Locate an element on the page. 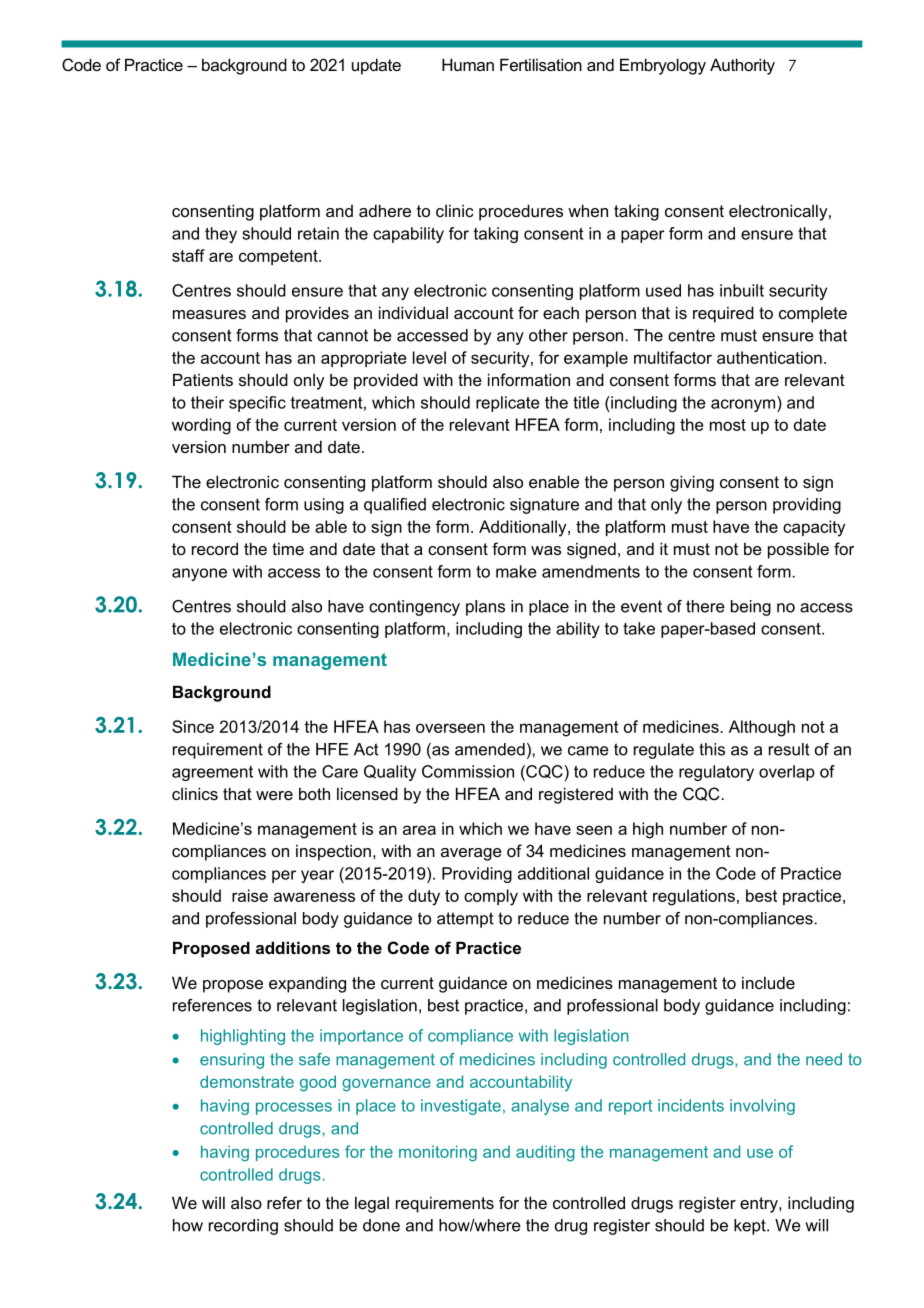 The width and height of the page is (924, 1308). anyone is located at coordinates (199, 574).
